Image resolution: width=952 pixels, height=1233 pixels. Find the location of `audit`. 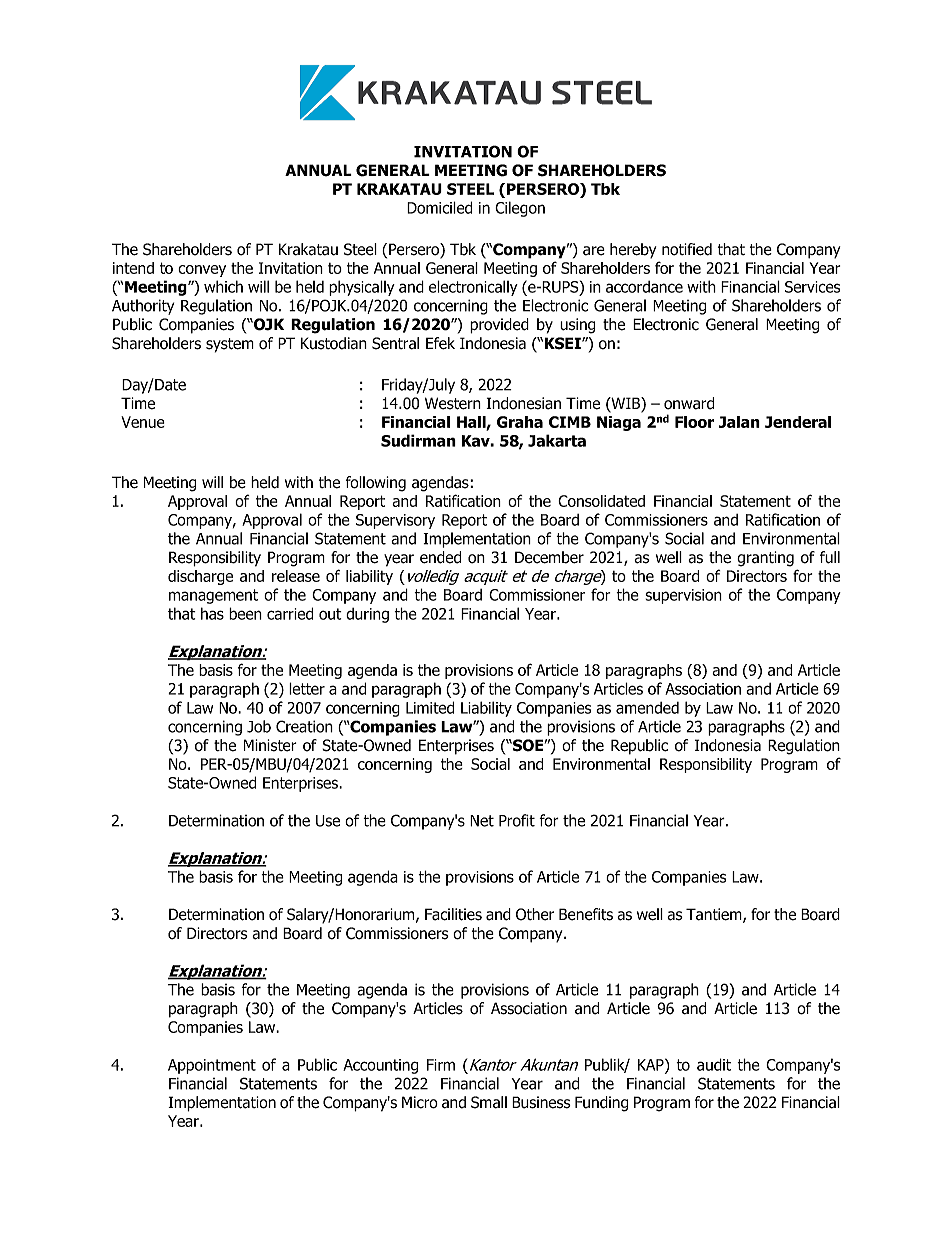

audit is located at coordinates (714, 1064).
